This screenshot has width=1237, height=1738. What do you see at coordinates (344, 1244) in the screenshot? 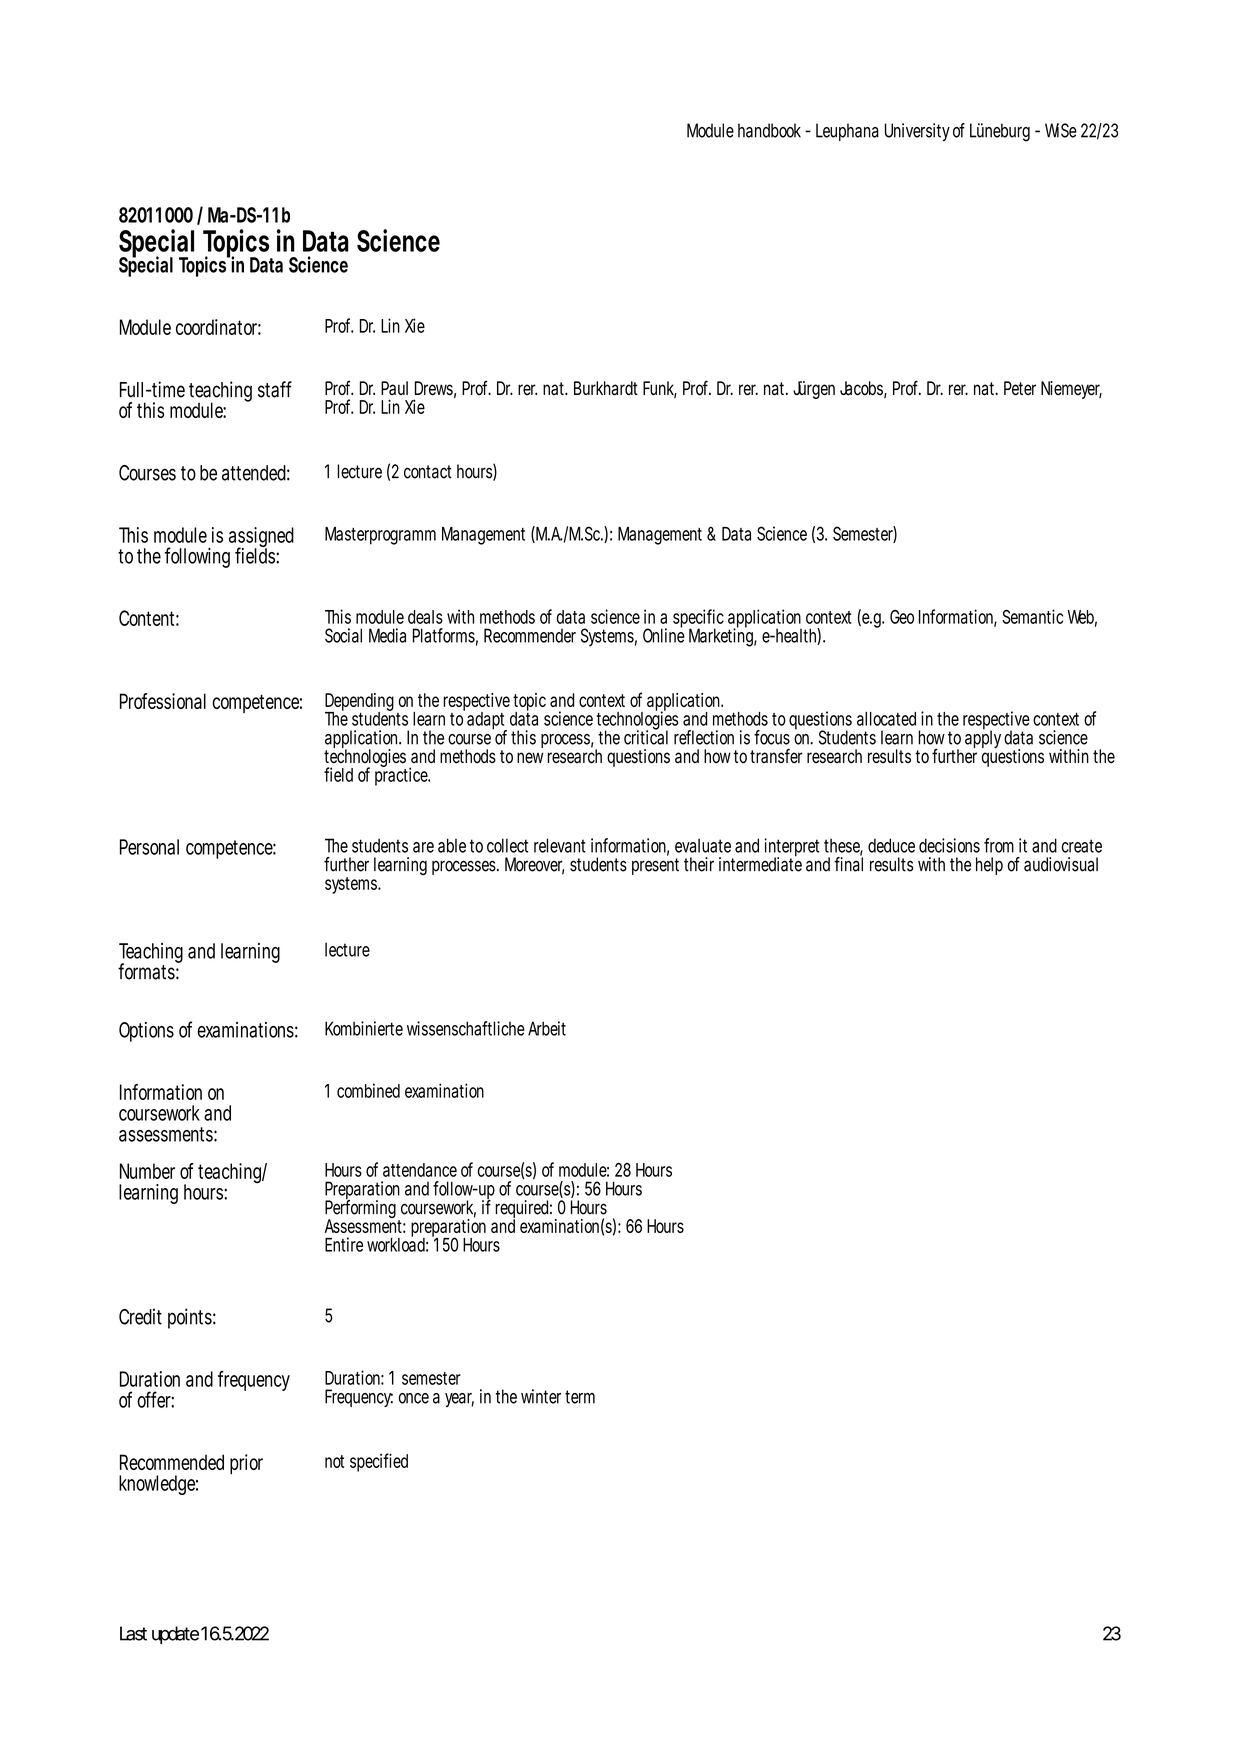
I see `Entire` at bounding box center [344, 1244].
